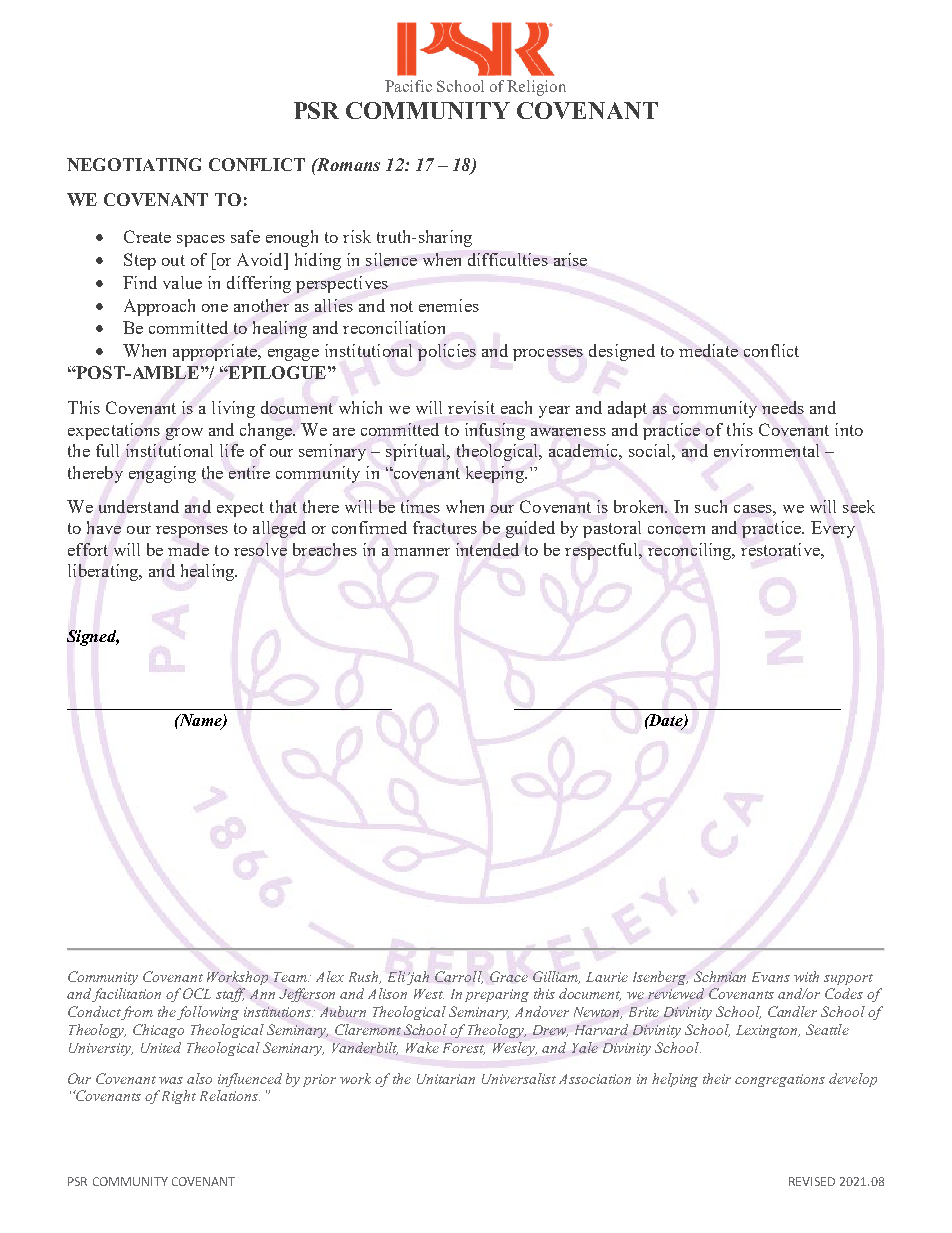  I want to click on intended, so click(487, 549).
